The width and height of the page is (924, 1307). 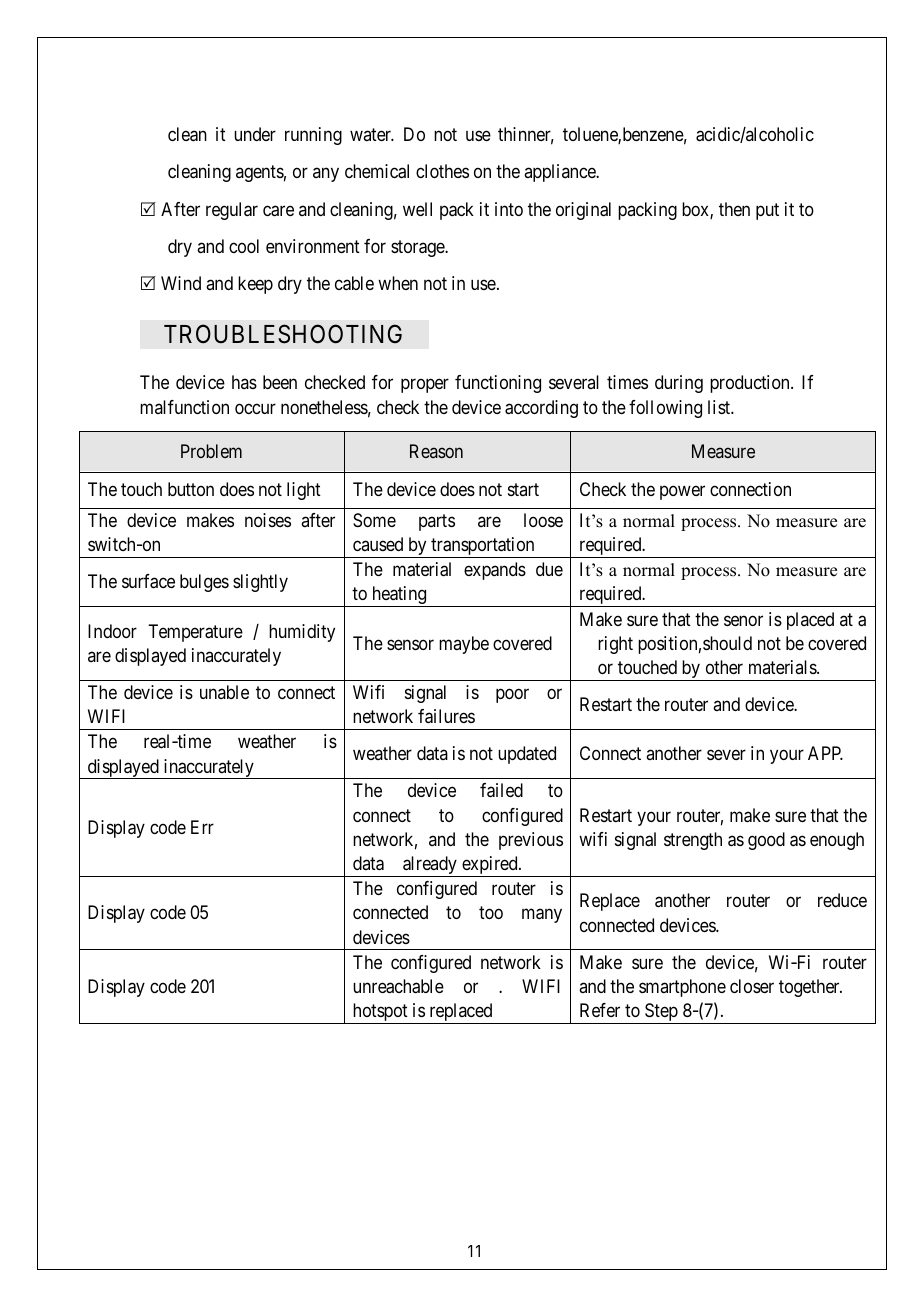 I want to click on unreachable, so click(x=398, y=986).
